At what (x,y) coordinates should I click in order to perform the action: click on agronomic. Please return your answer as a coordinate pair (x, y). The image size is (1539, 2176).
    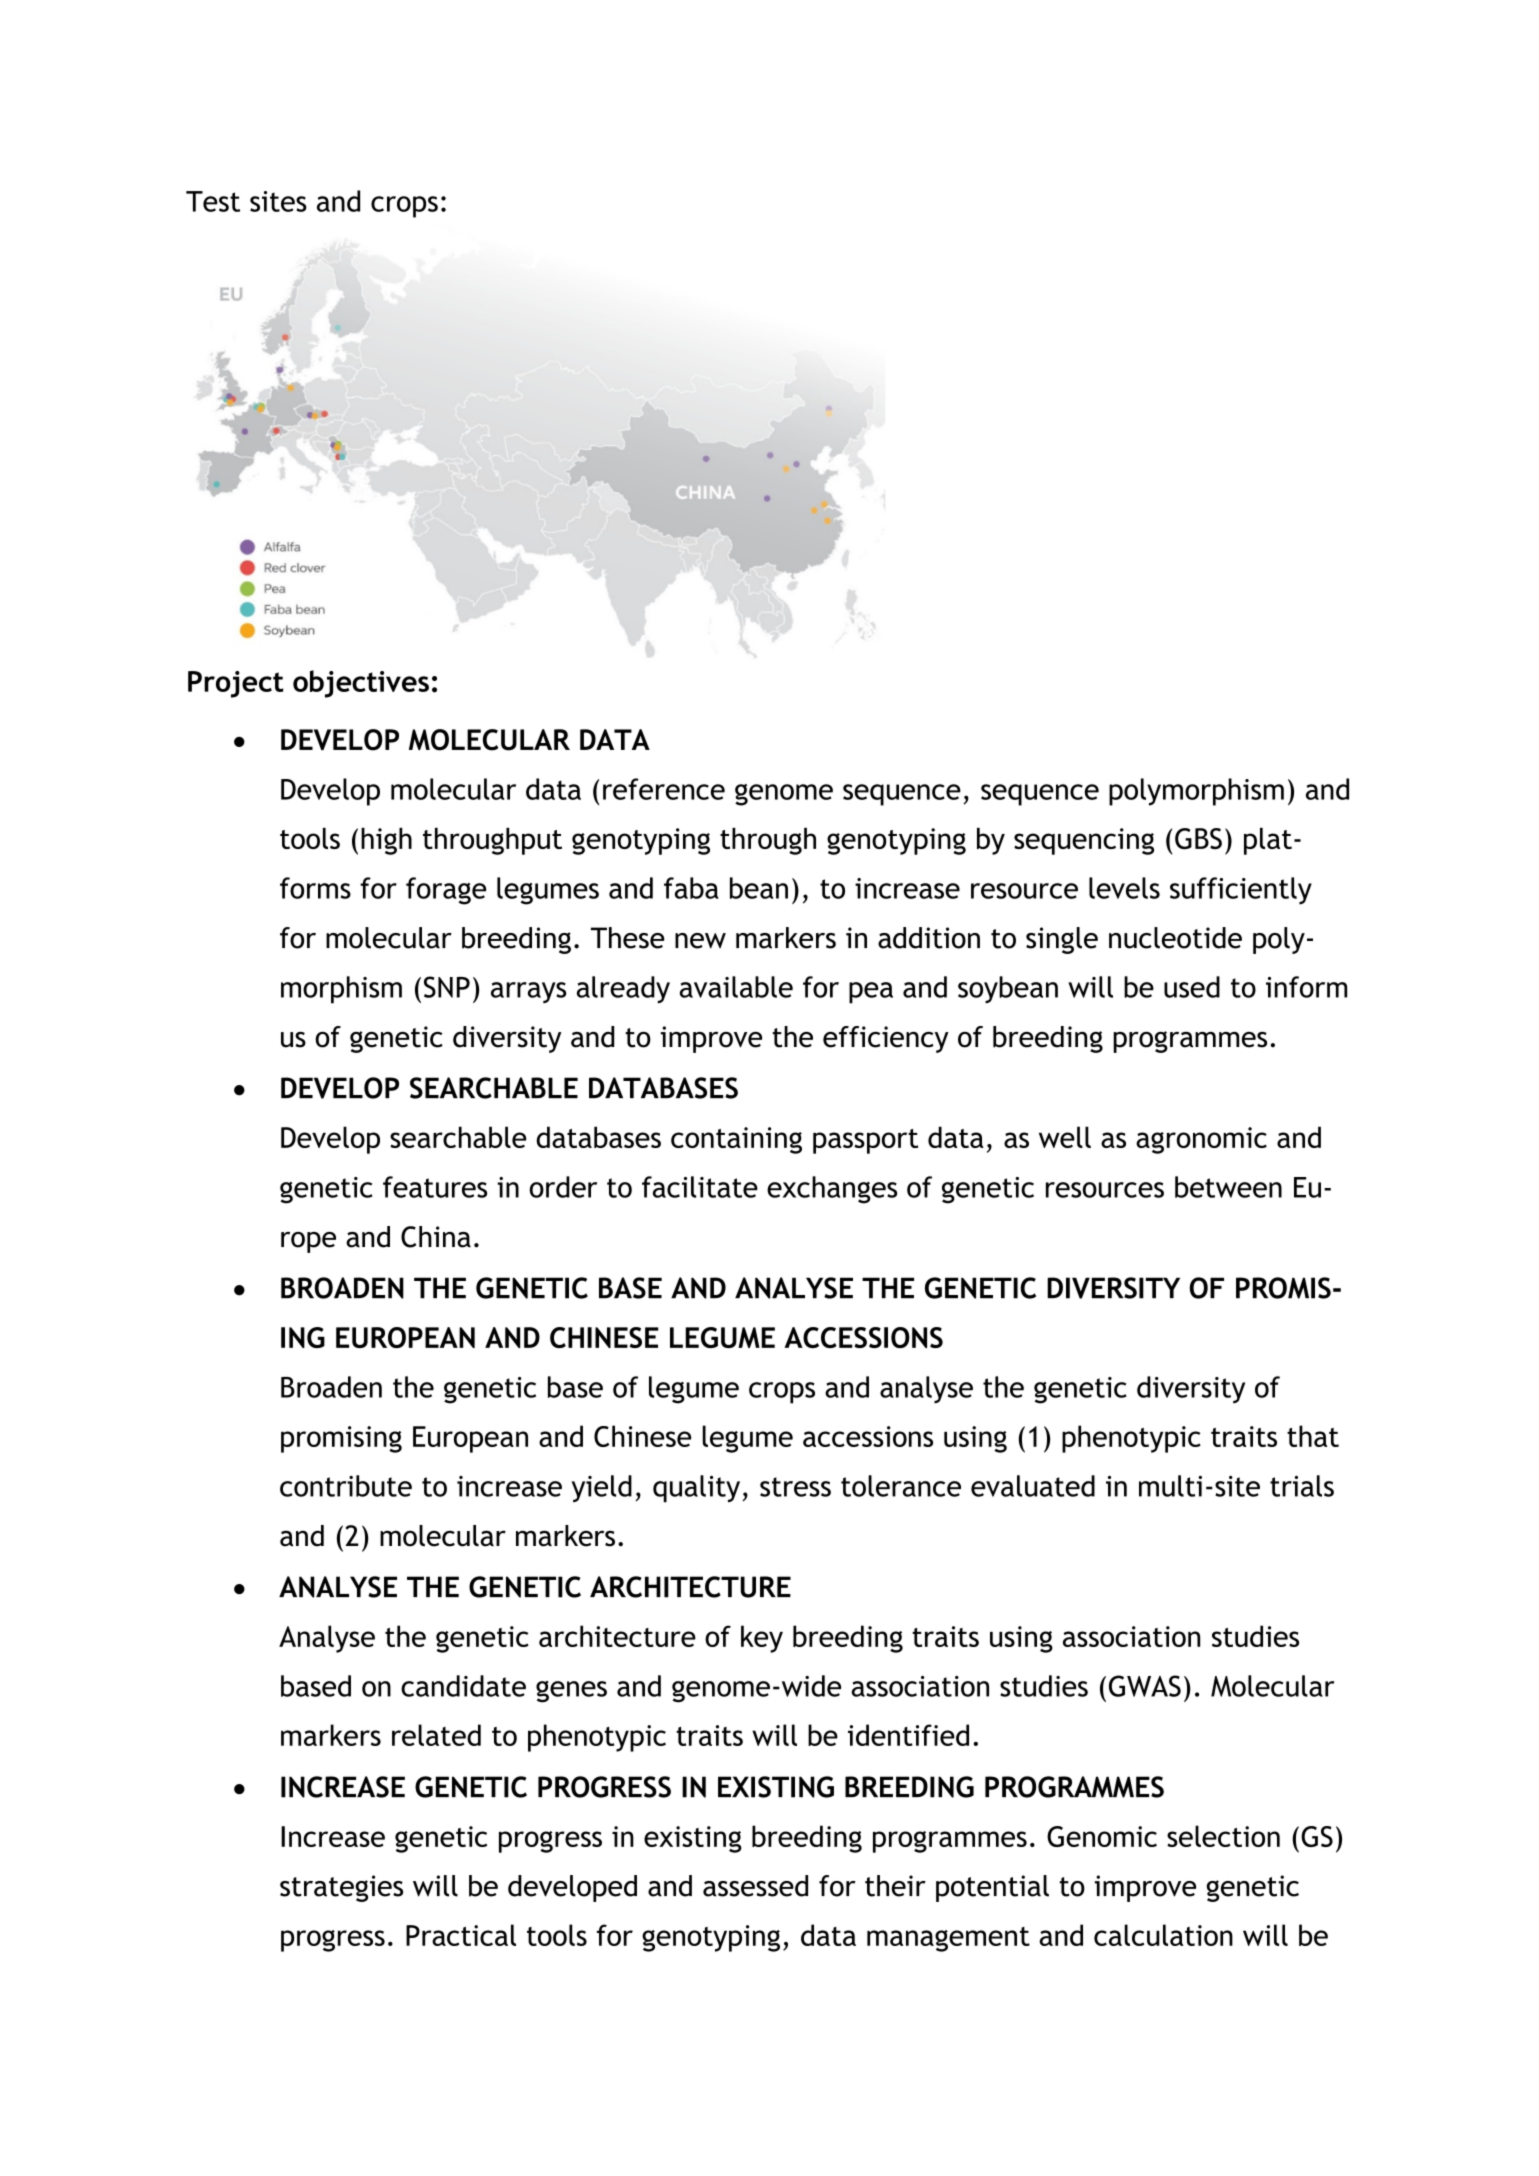
    Looking at the image, I should click on (1201, 1140).
